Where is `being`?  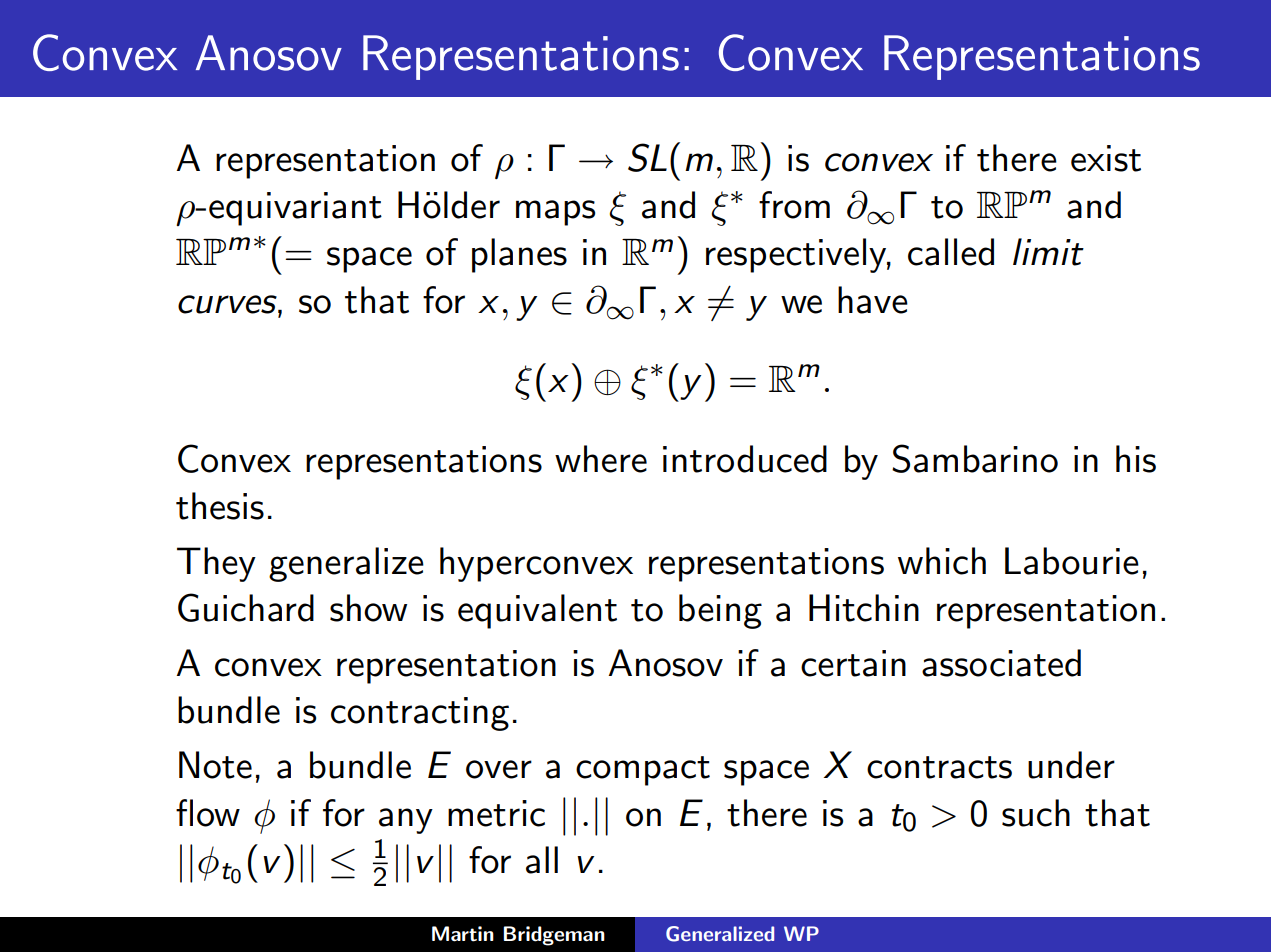
being is located at coordinates (720, 611).
